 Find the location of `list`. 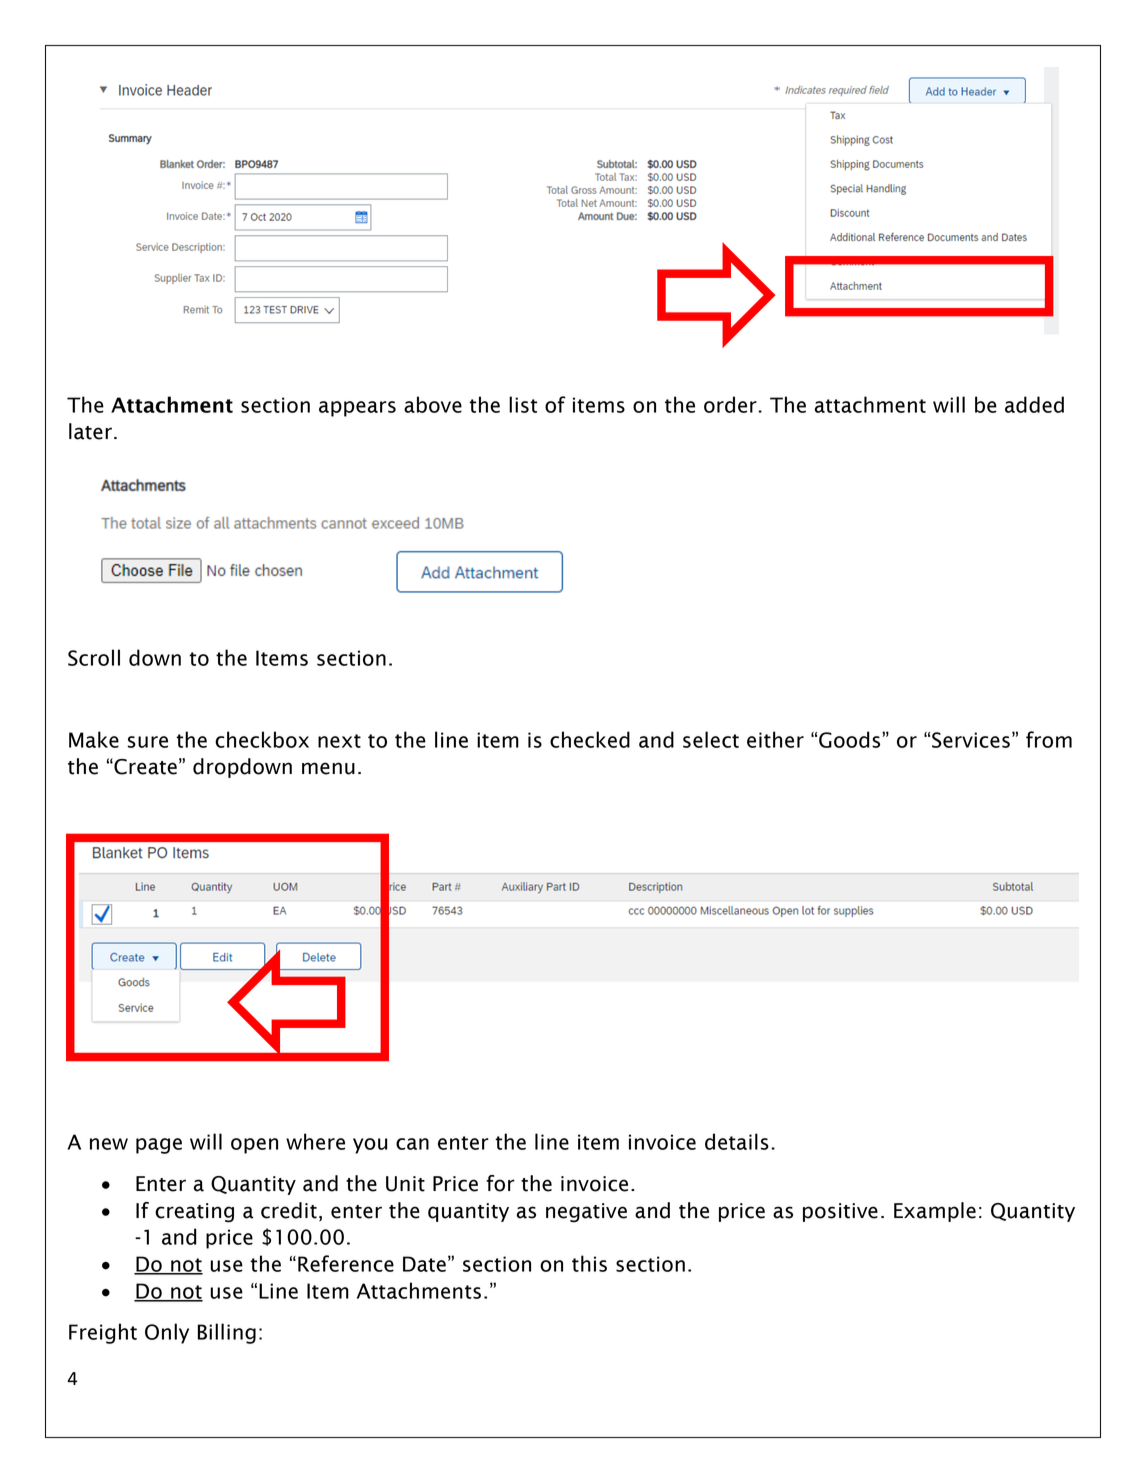

list is located at coordinates (523, 404).
